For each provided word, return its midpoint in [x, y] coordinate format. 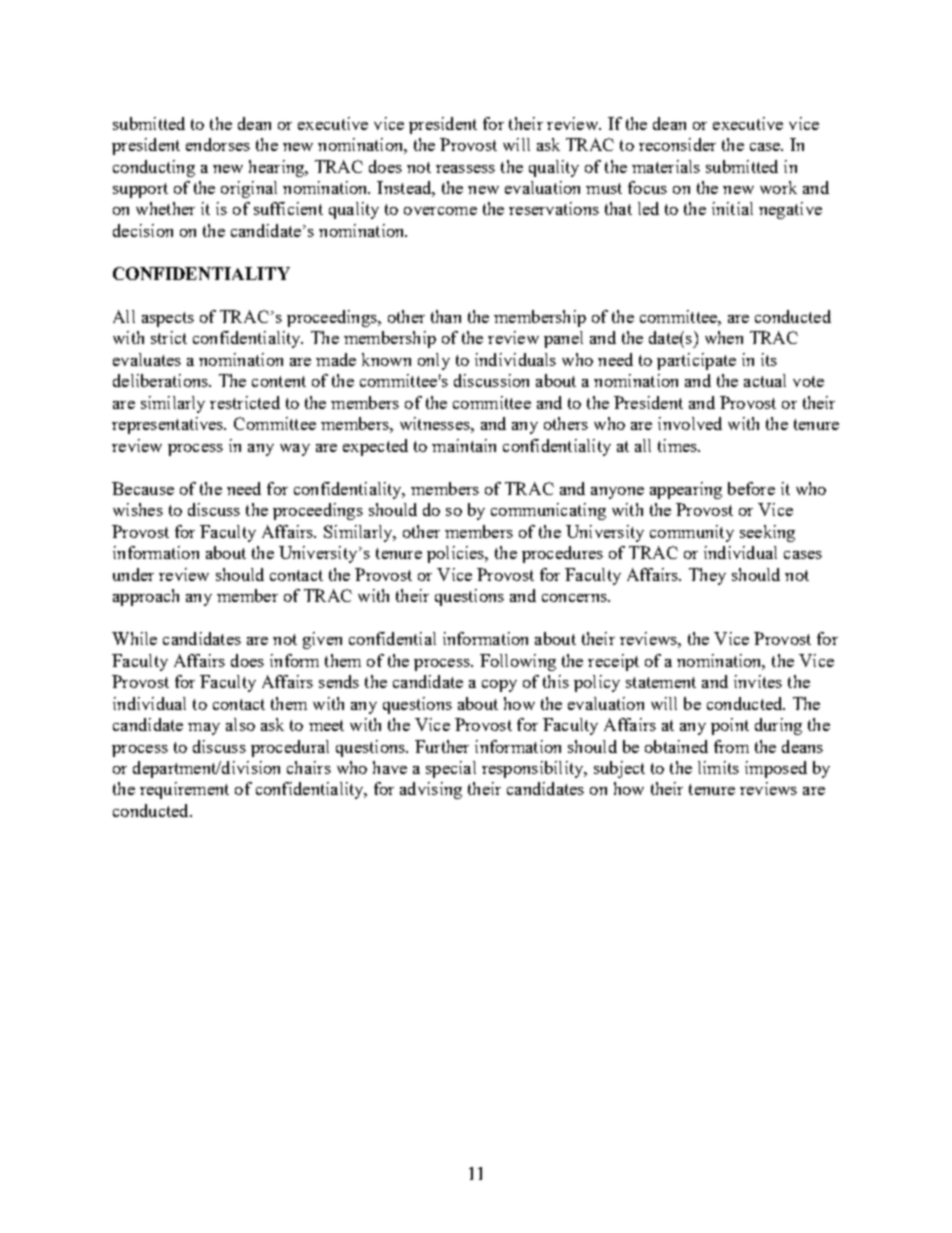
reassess [465, 169]
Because [143, 488]
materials [666, 166]
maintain [464, 445]
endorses [218, 144]
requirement [184, 790]
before [751, 488]
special [451, 769]
